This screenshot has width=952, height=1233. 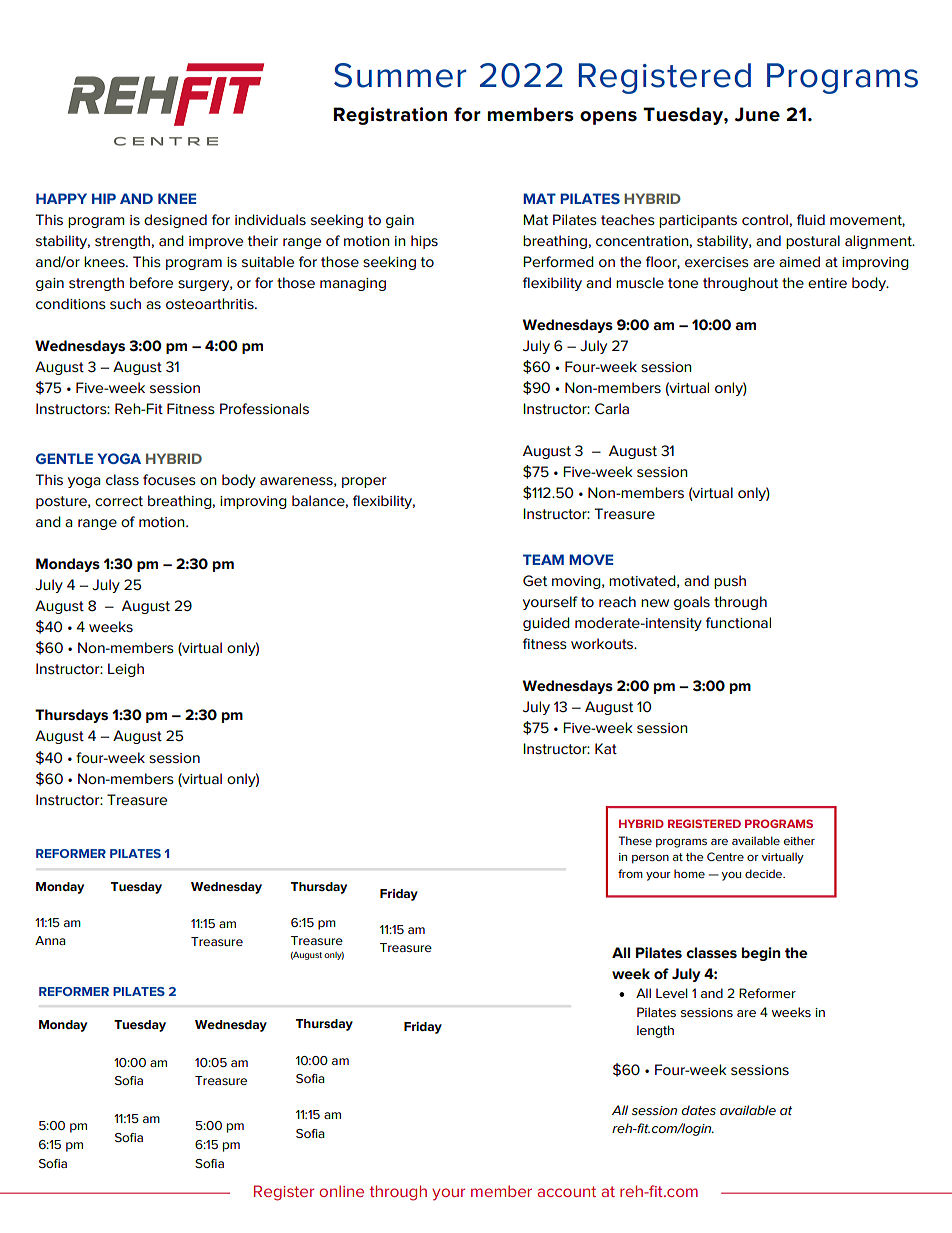 I want to click on Kat, so click(x=606, y=748).
